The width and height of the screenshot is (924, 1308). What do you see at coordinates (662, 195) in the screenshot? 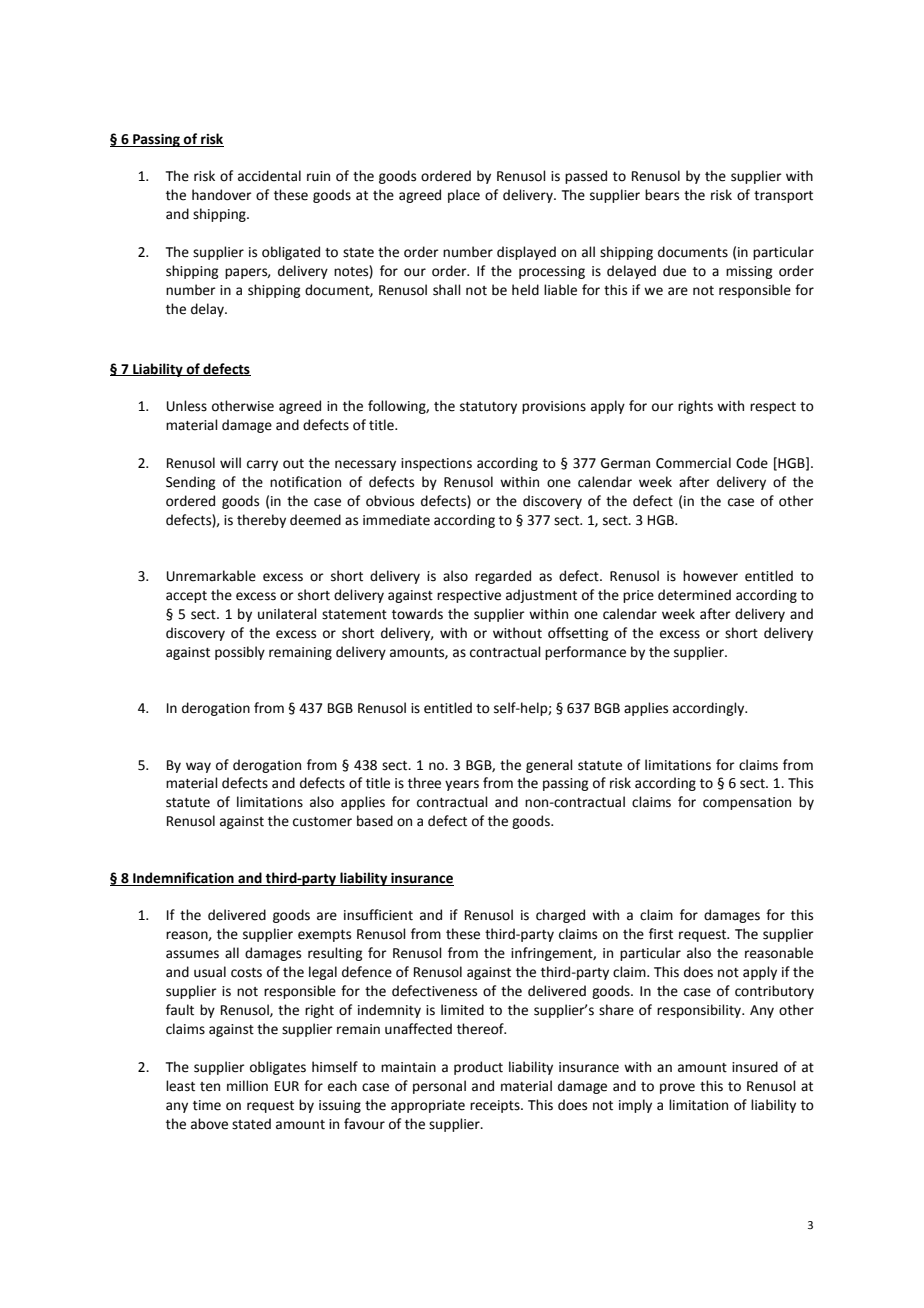
I see `bears` at bounding box center [662, 195].
